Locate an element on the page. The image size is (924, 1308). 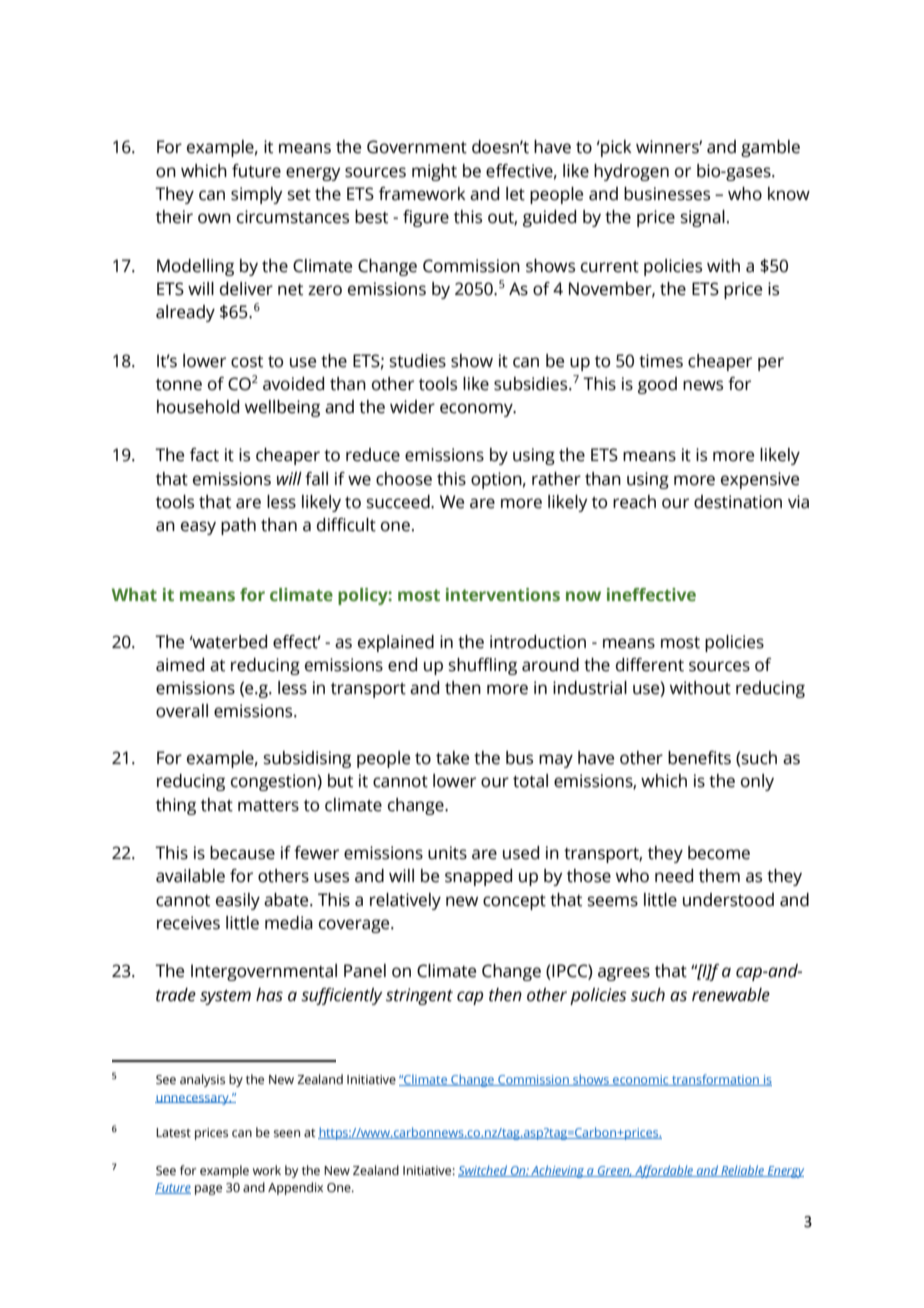
simply is located at coordinates (257, 195).
